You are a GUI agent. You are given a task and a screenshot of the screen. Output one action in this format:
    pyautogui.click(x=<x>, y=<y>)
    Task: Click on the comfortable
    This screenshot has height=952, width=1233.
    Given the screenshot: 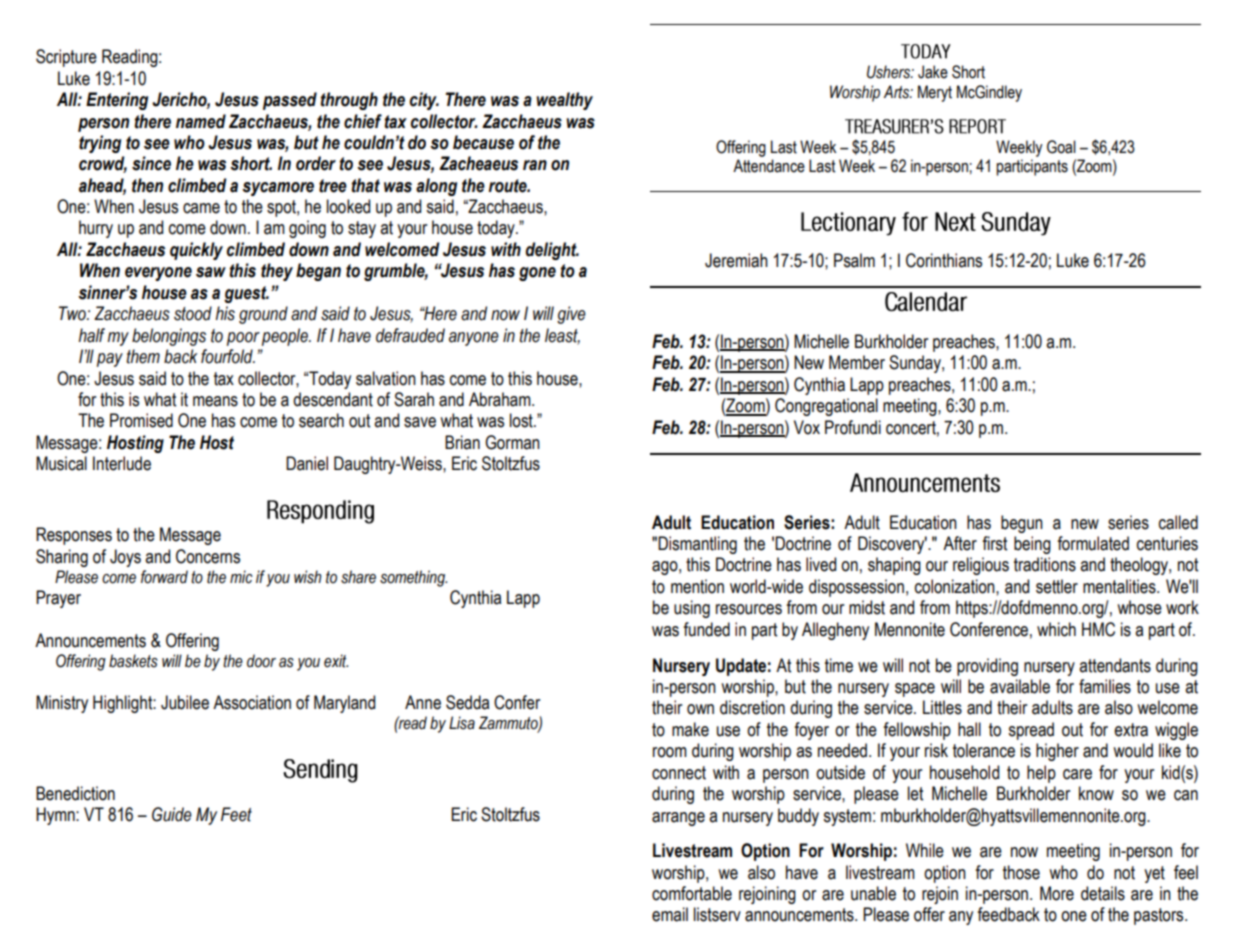 What is the action you would take?
    pyautogui.click(x=692, y=893)
